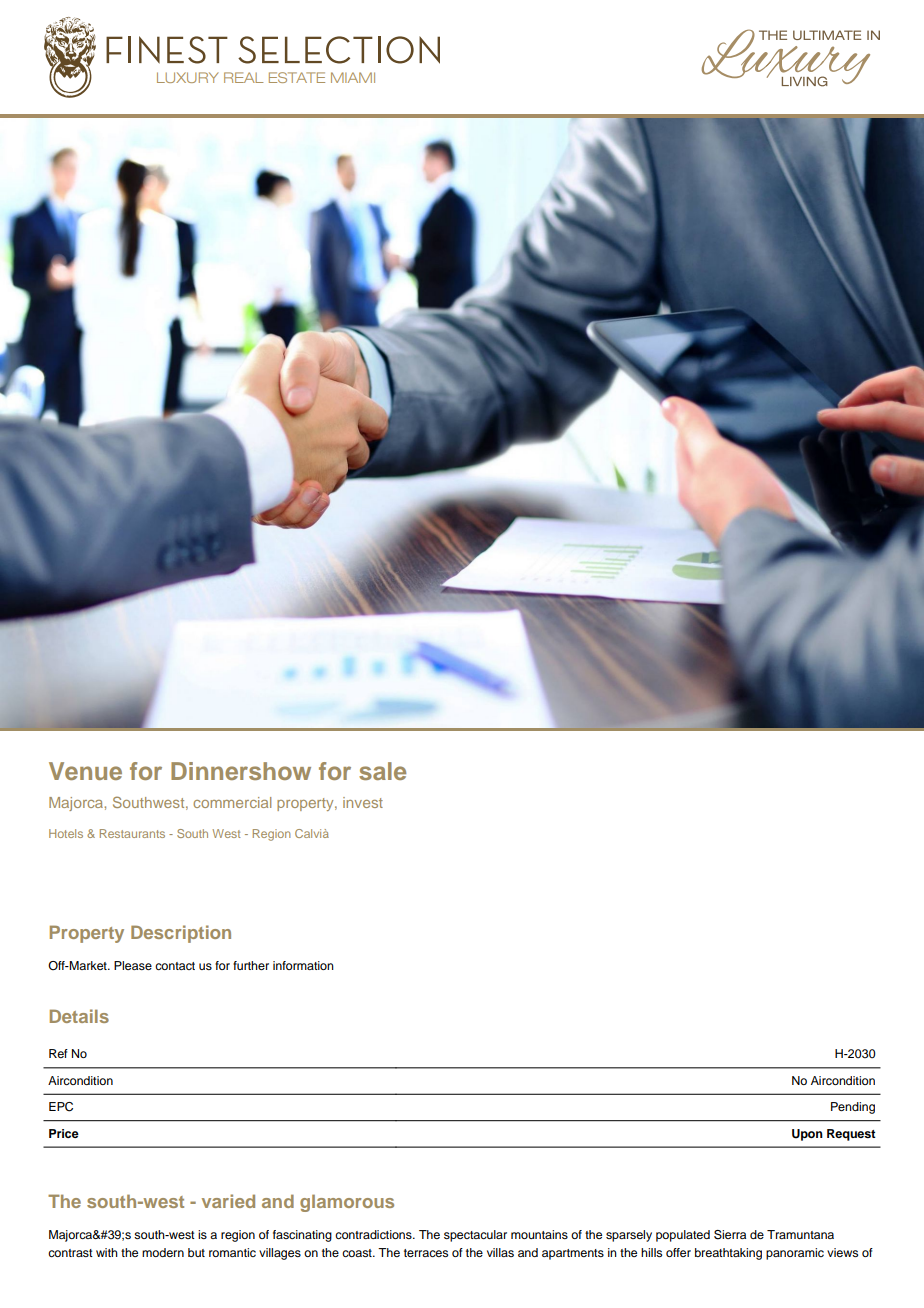 The width and height of the screenshot is (924, 1308). What do you see at coordinates (730, 1235) in the screenshot?
I see `Sierra` at bounding box center [730, 1235].
